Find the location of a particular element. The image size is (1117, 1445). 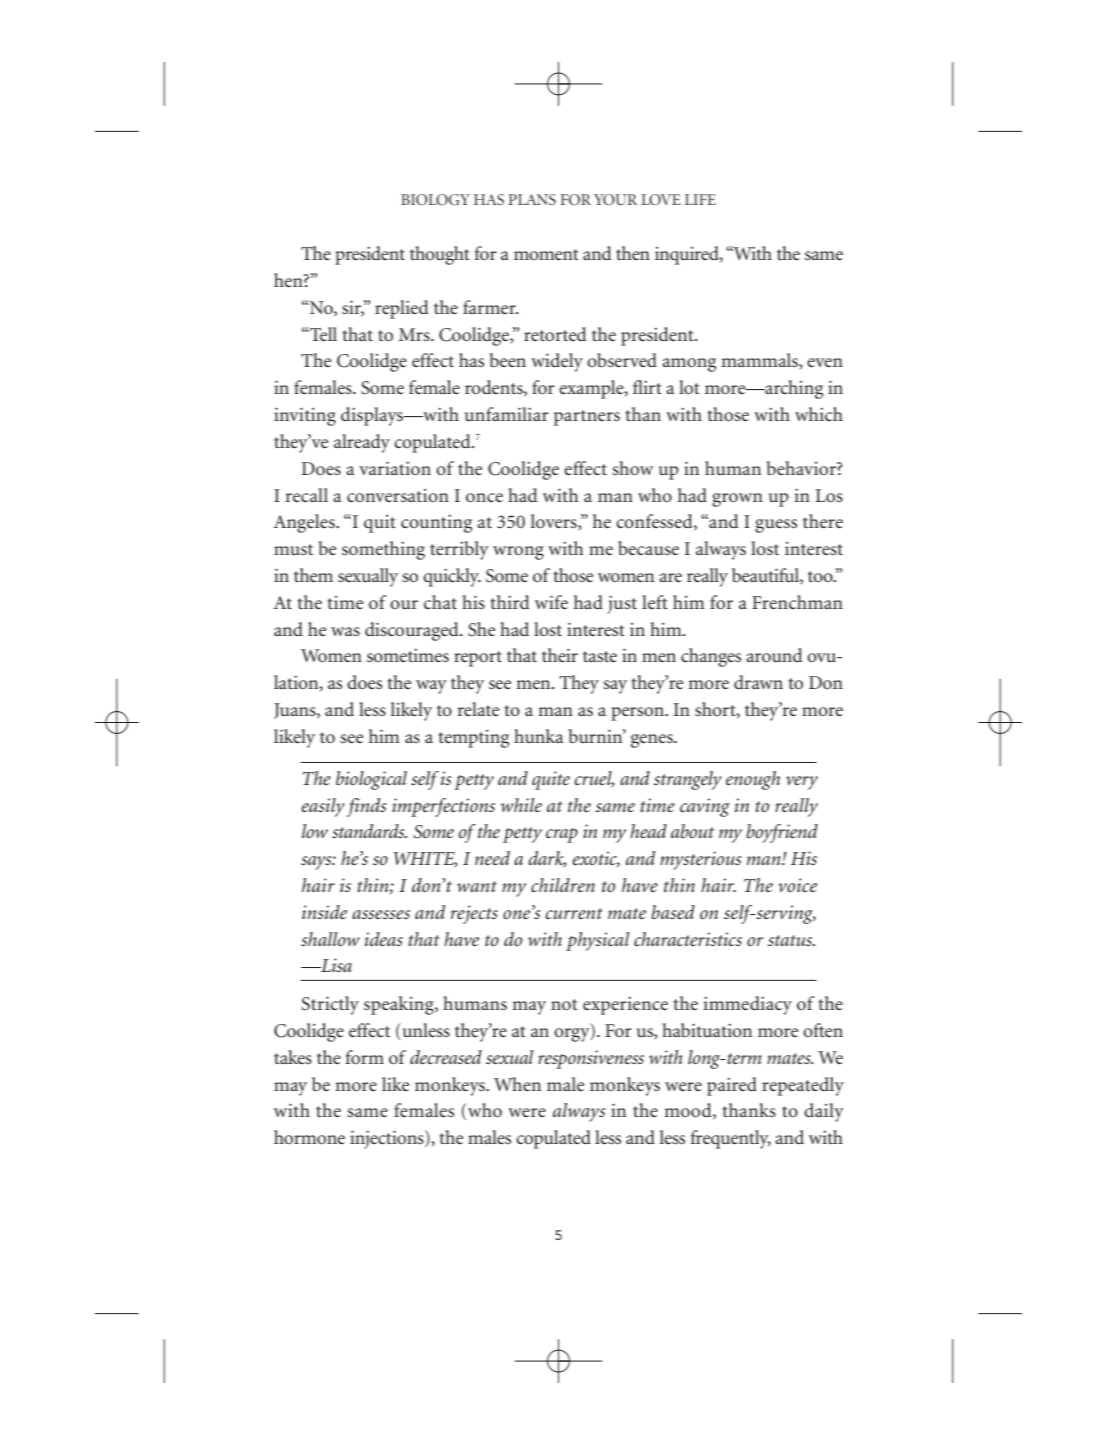

injections is located at coordinates (388, 1139).
